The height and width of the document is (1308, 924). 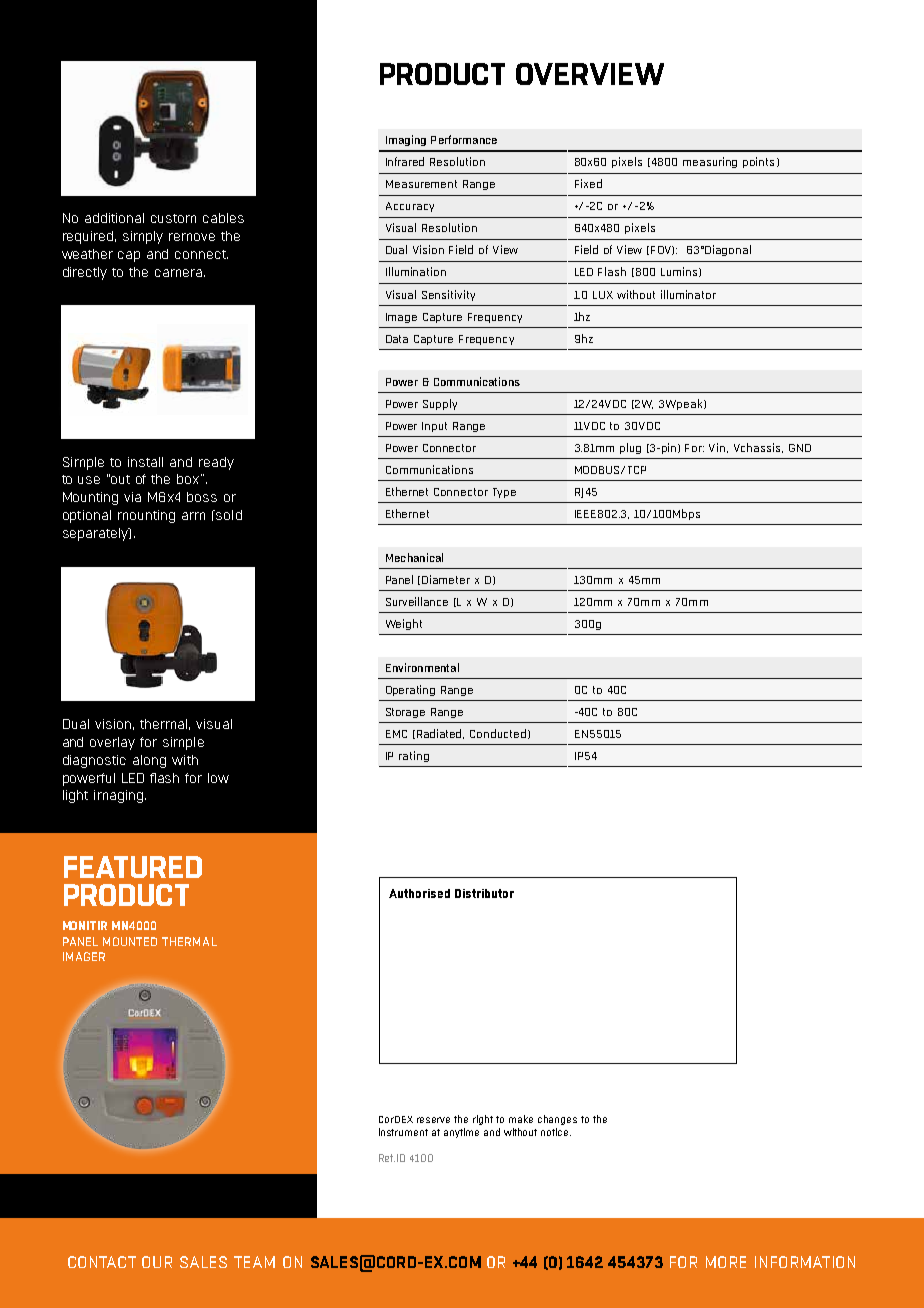 I want to click on MORE, so click(x=726, y=1262).
